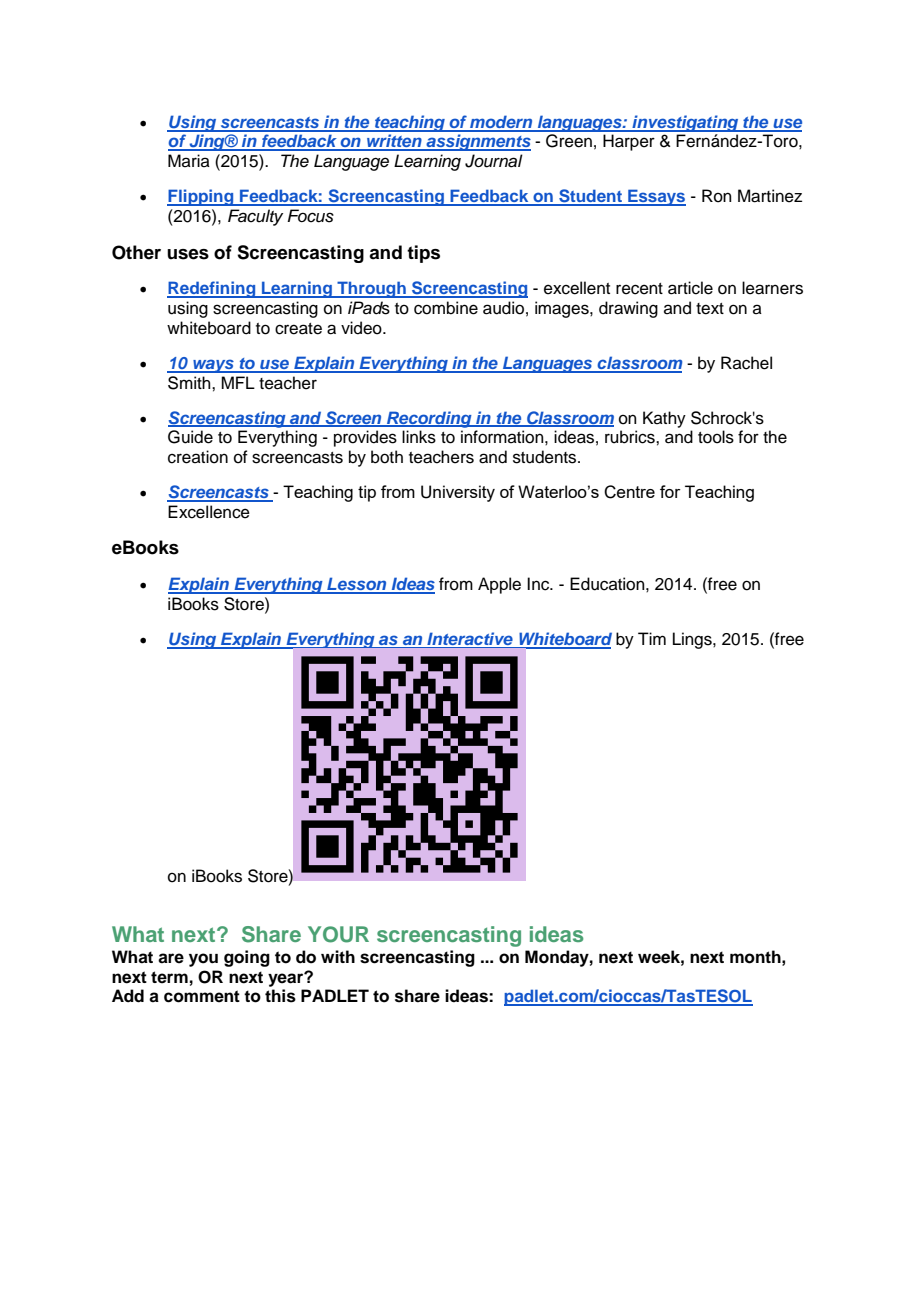 Image resolution: width=924 pixels, height=1308 pixels. What do you see at coordinates (494, 161) in the screenshot?
I see `Journal` at bounding box center [494, 161].
